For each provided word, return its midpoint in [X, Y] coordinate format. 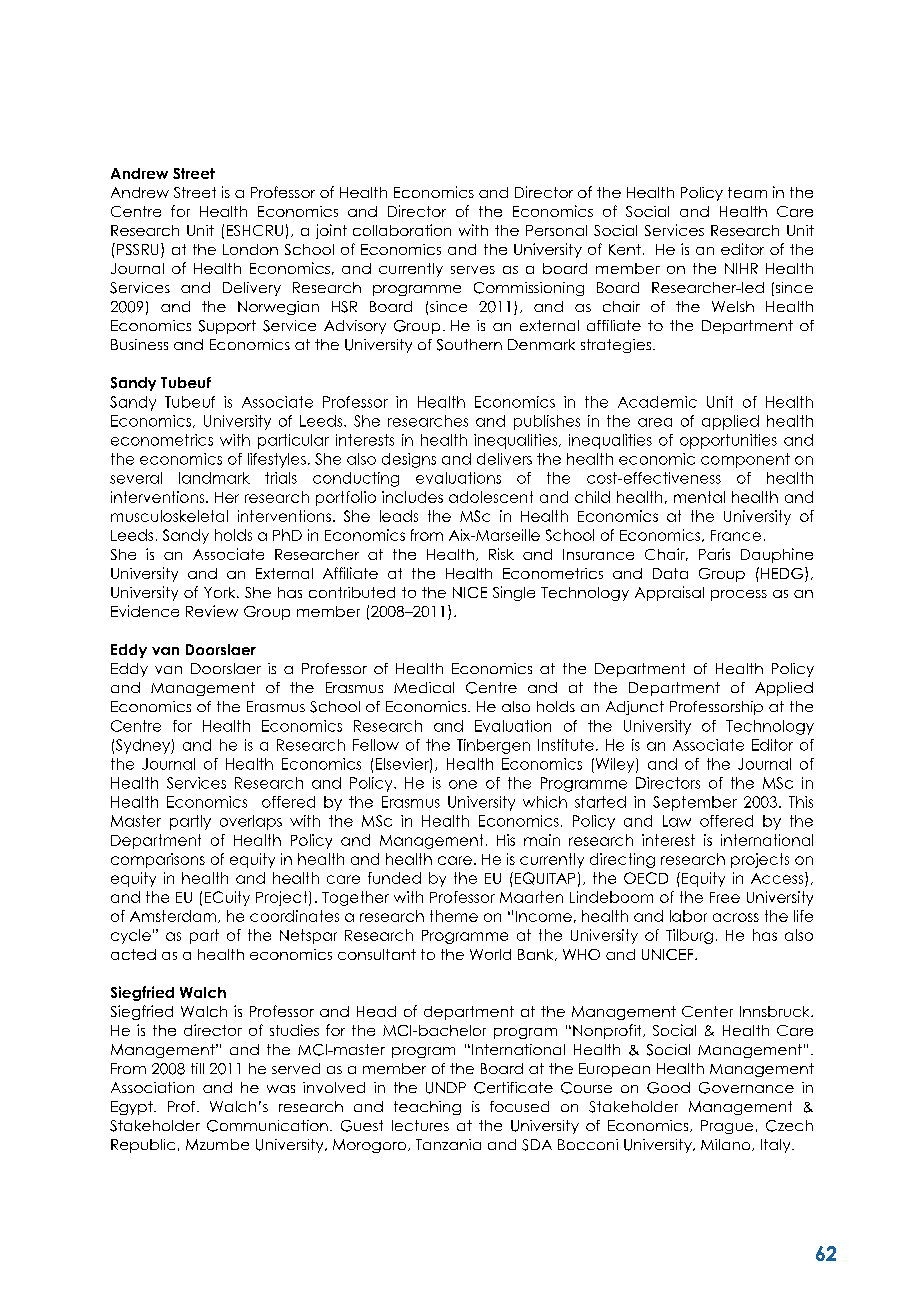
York [221, 592]
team [747, 192]
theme [454, 916]
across [736, 917]
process [739, 595]
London [250, 249]
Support [227, 327]
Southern [469, 345]
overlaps [251, 822]
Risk [501, 554]
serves [473, 270]
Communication [267, 1126]
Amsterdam [174, 916]
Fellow [376, 745]
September [695, 803]
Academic [657, 402]
